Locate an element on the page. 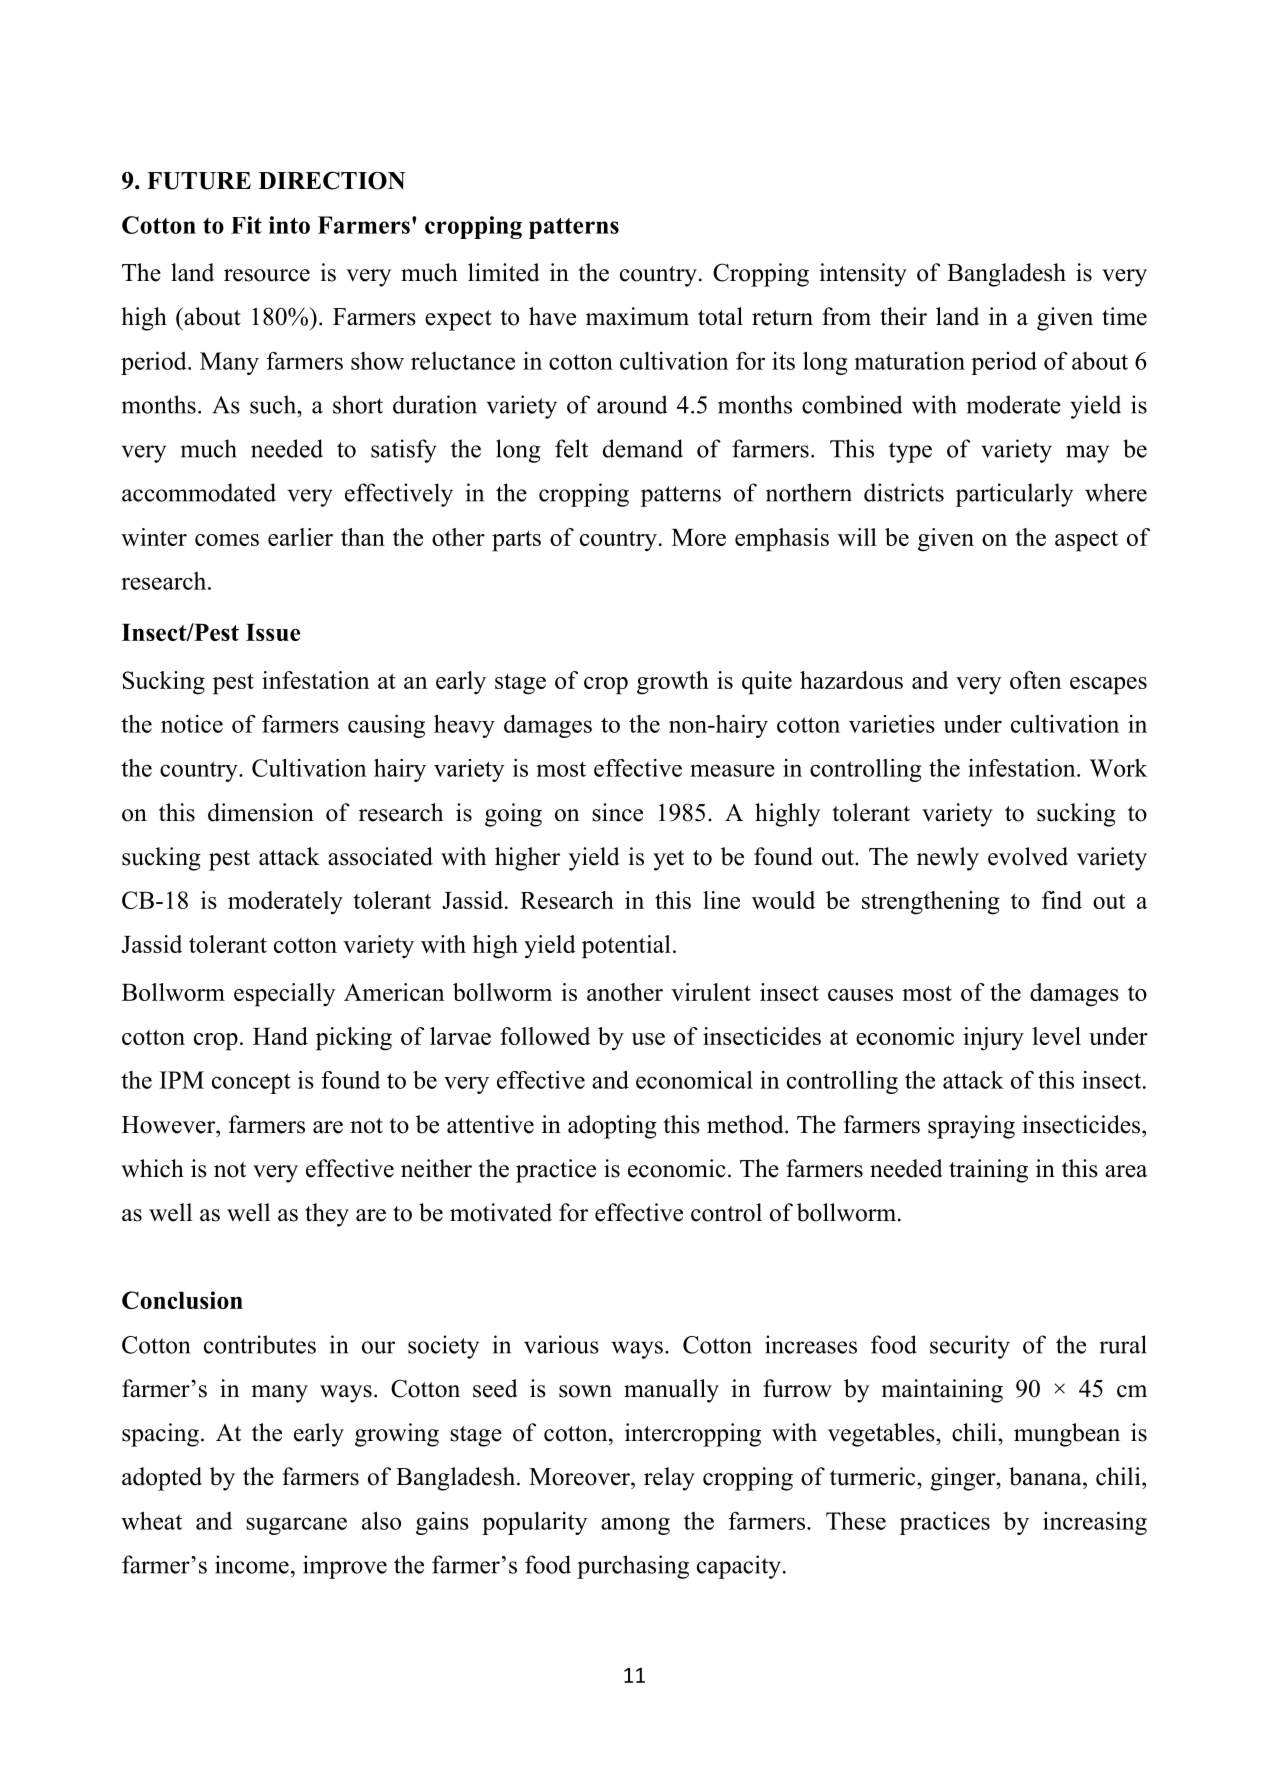 This page has height=1792, width=1267. Issue is located at coordinates (273, 632).
